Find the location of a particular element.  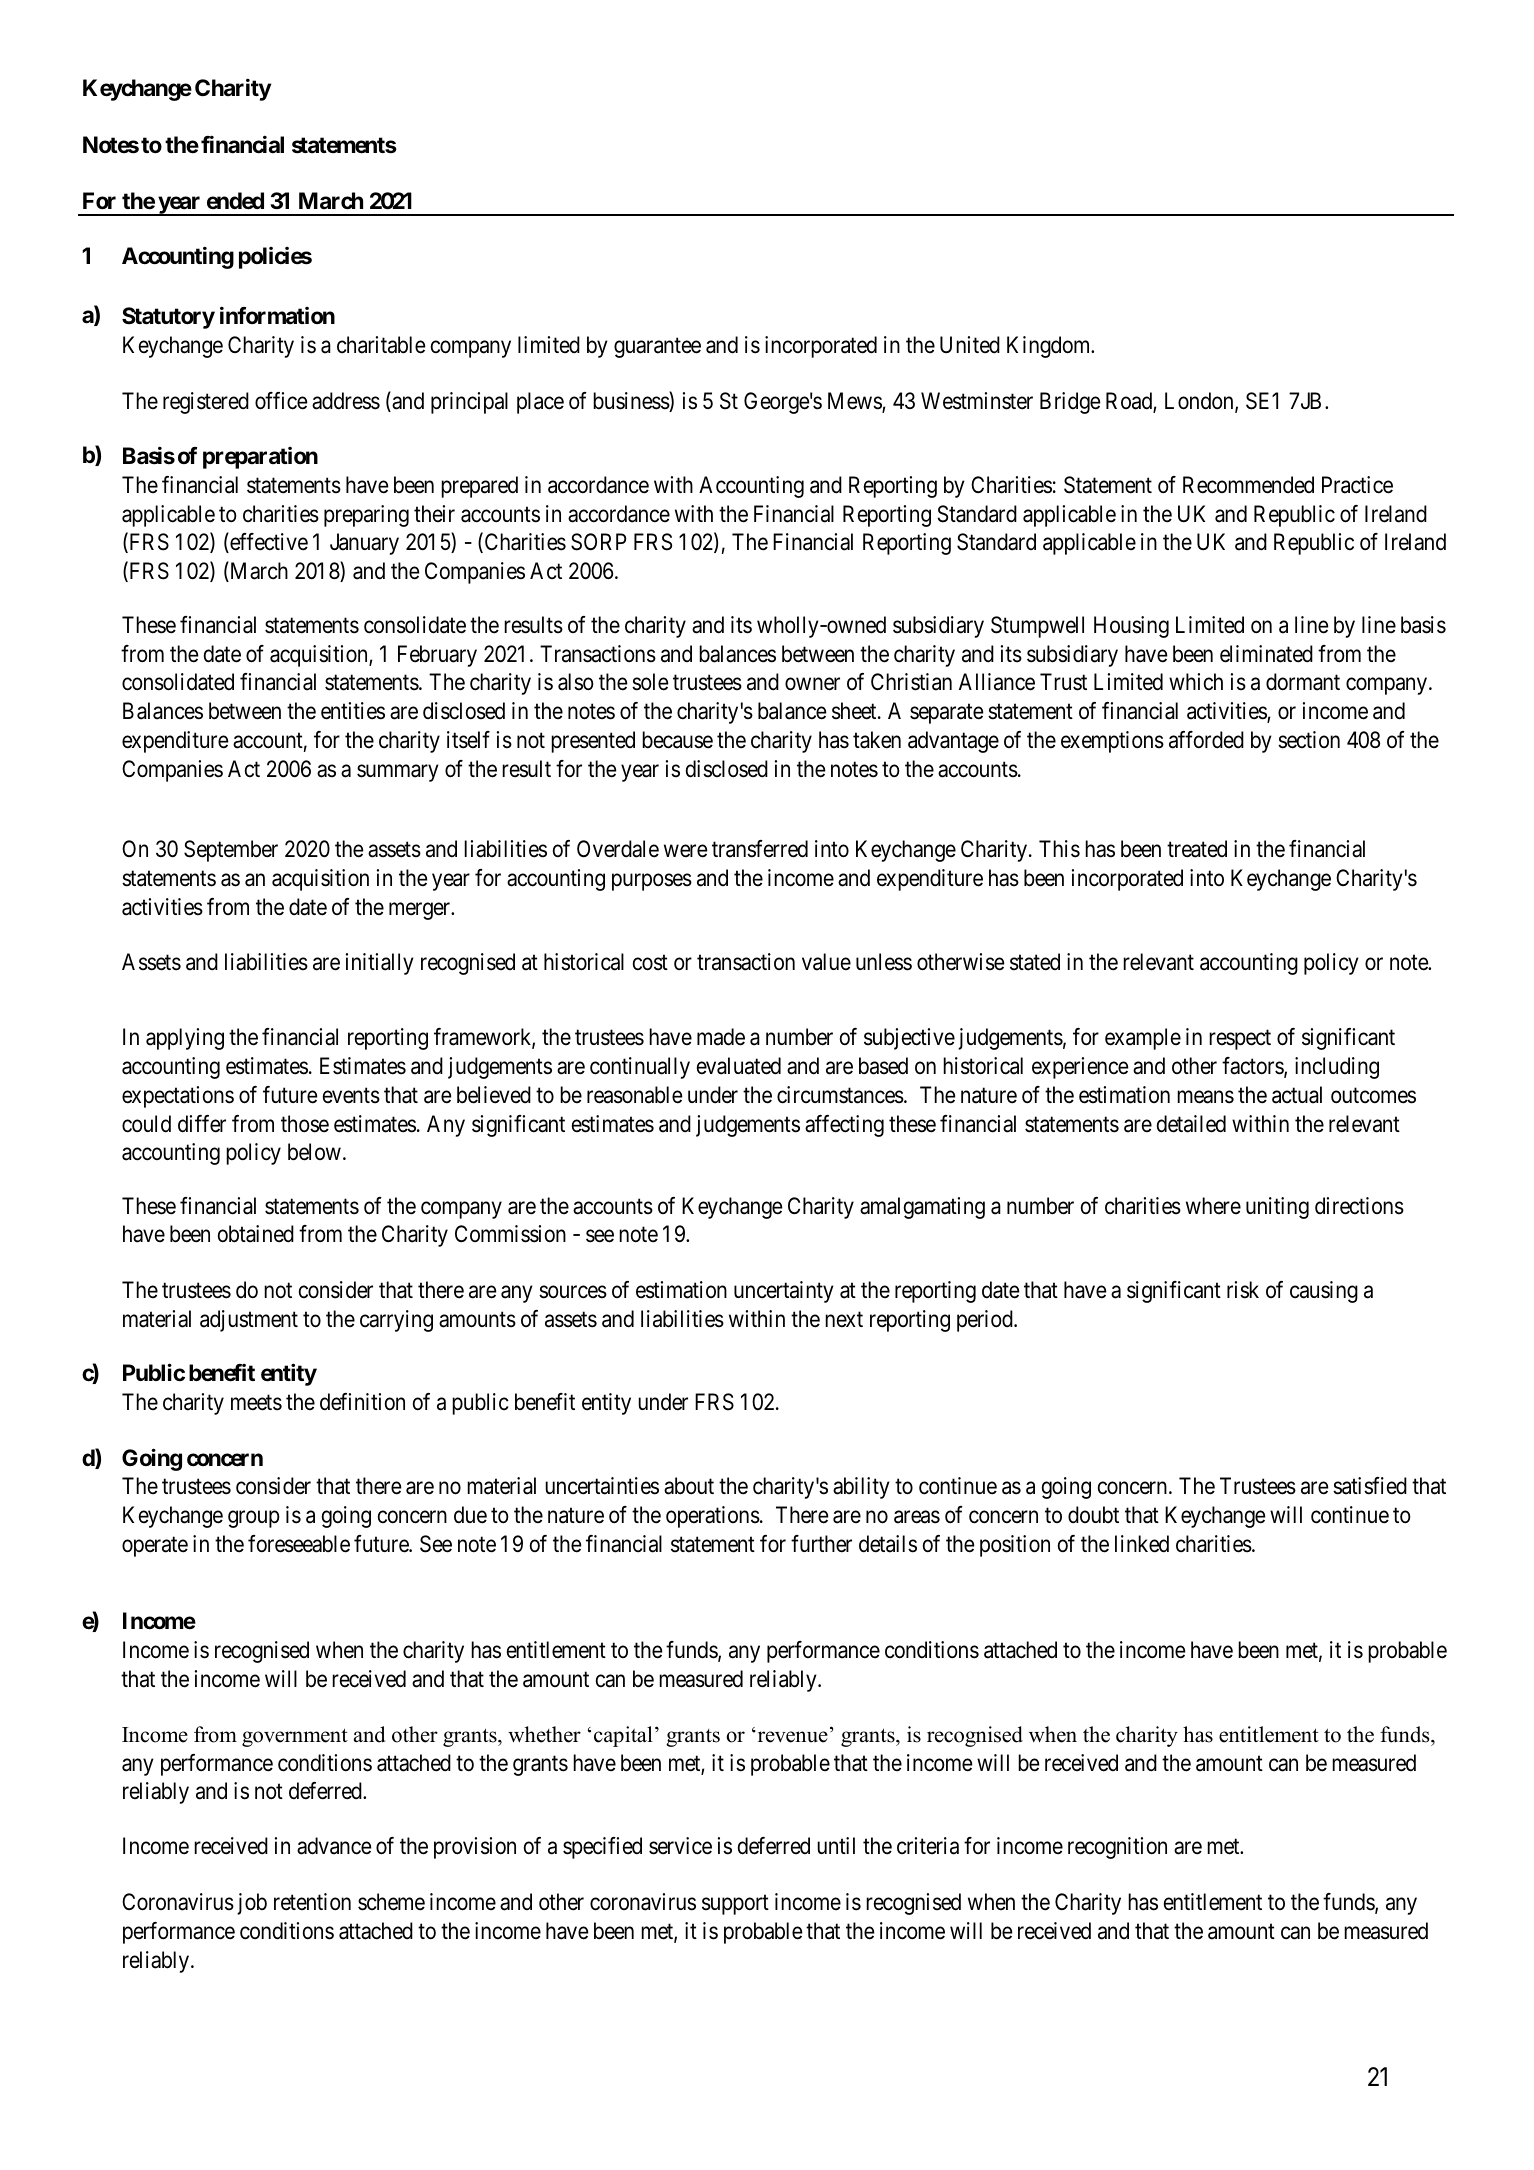

guarantee is located at coordinates (657, 348).
